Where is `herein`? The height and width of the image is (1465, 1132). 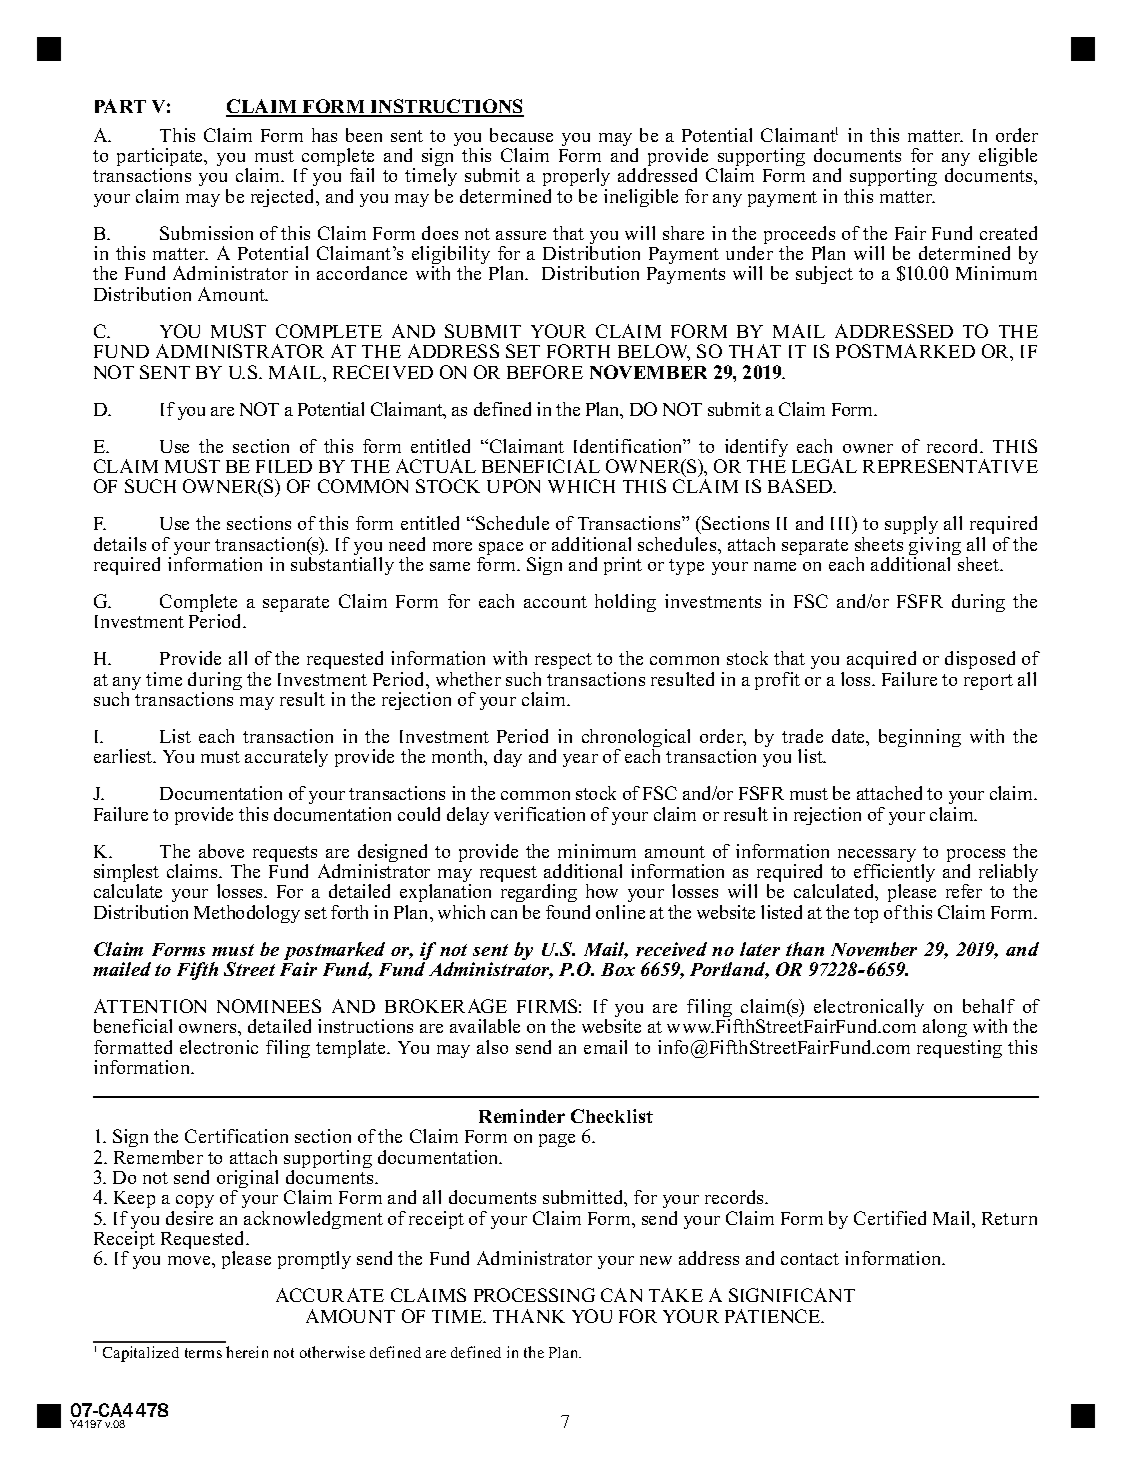
herein is located at coordinates (247, 1352).
